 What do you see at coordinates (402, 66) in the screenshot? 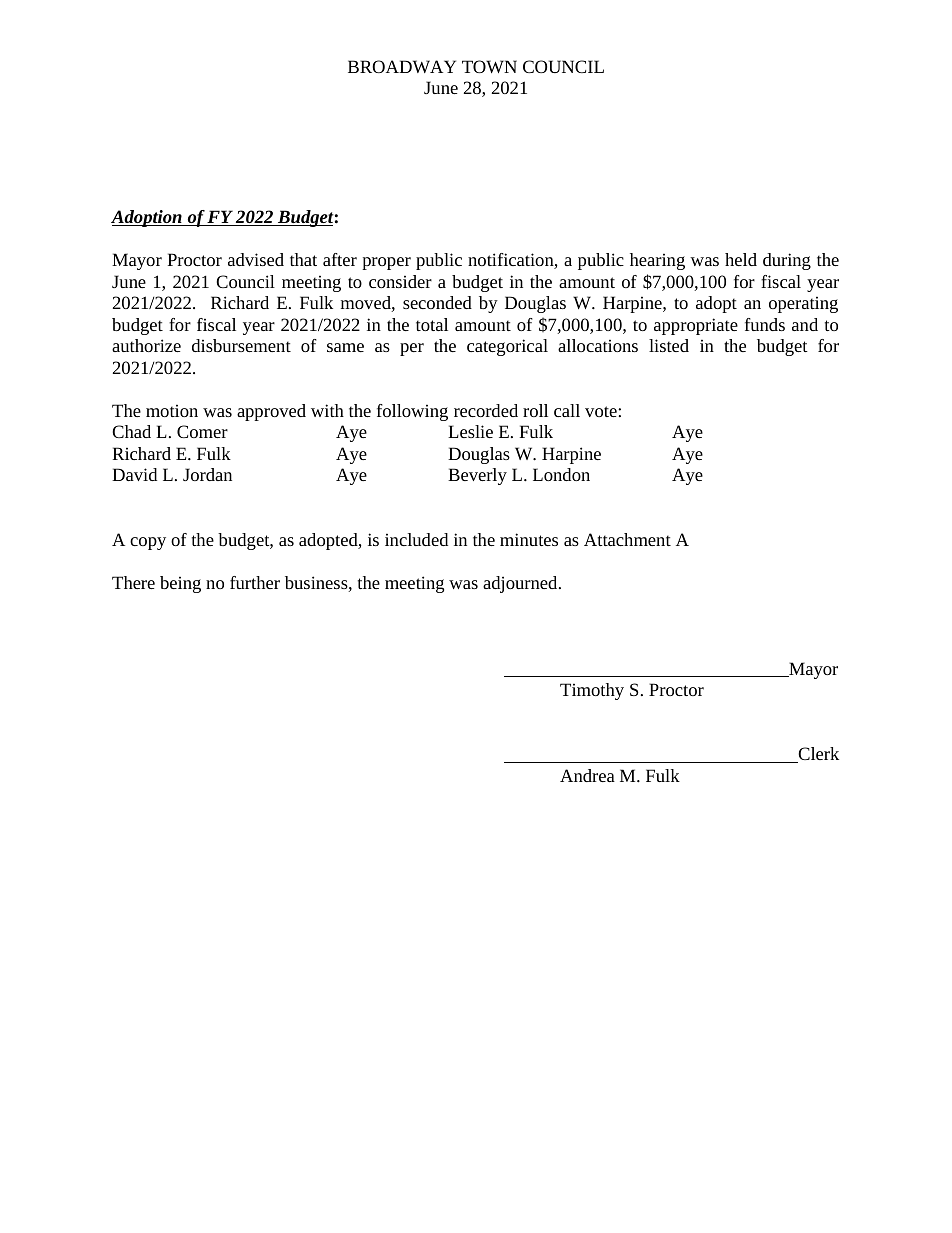
I see `BROADWAY` at bounding box center [402, 66].
